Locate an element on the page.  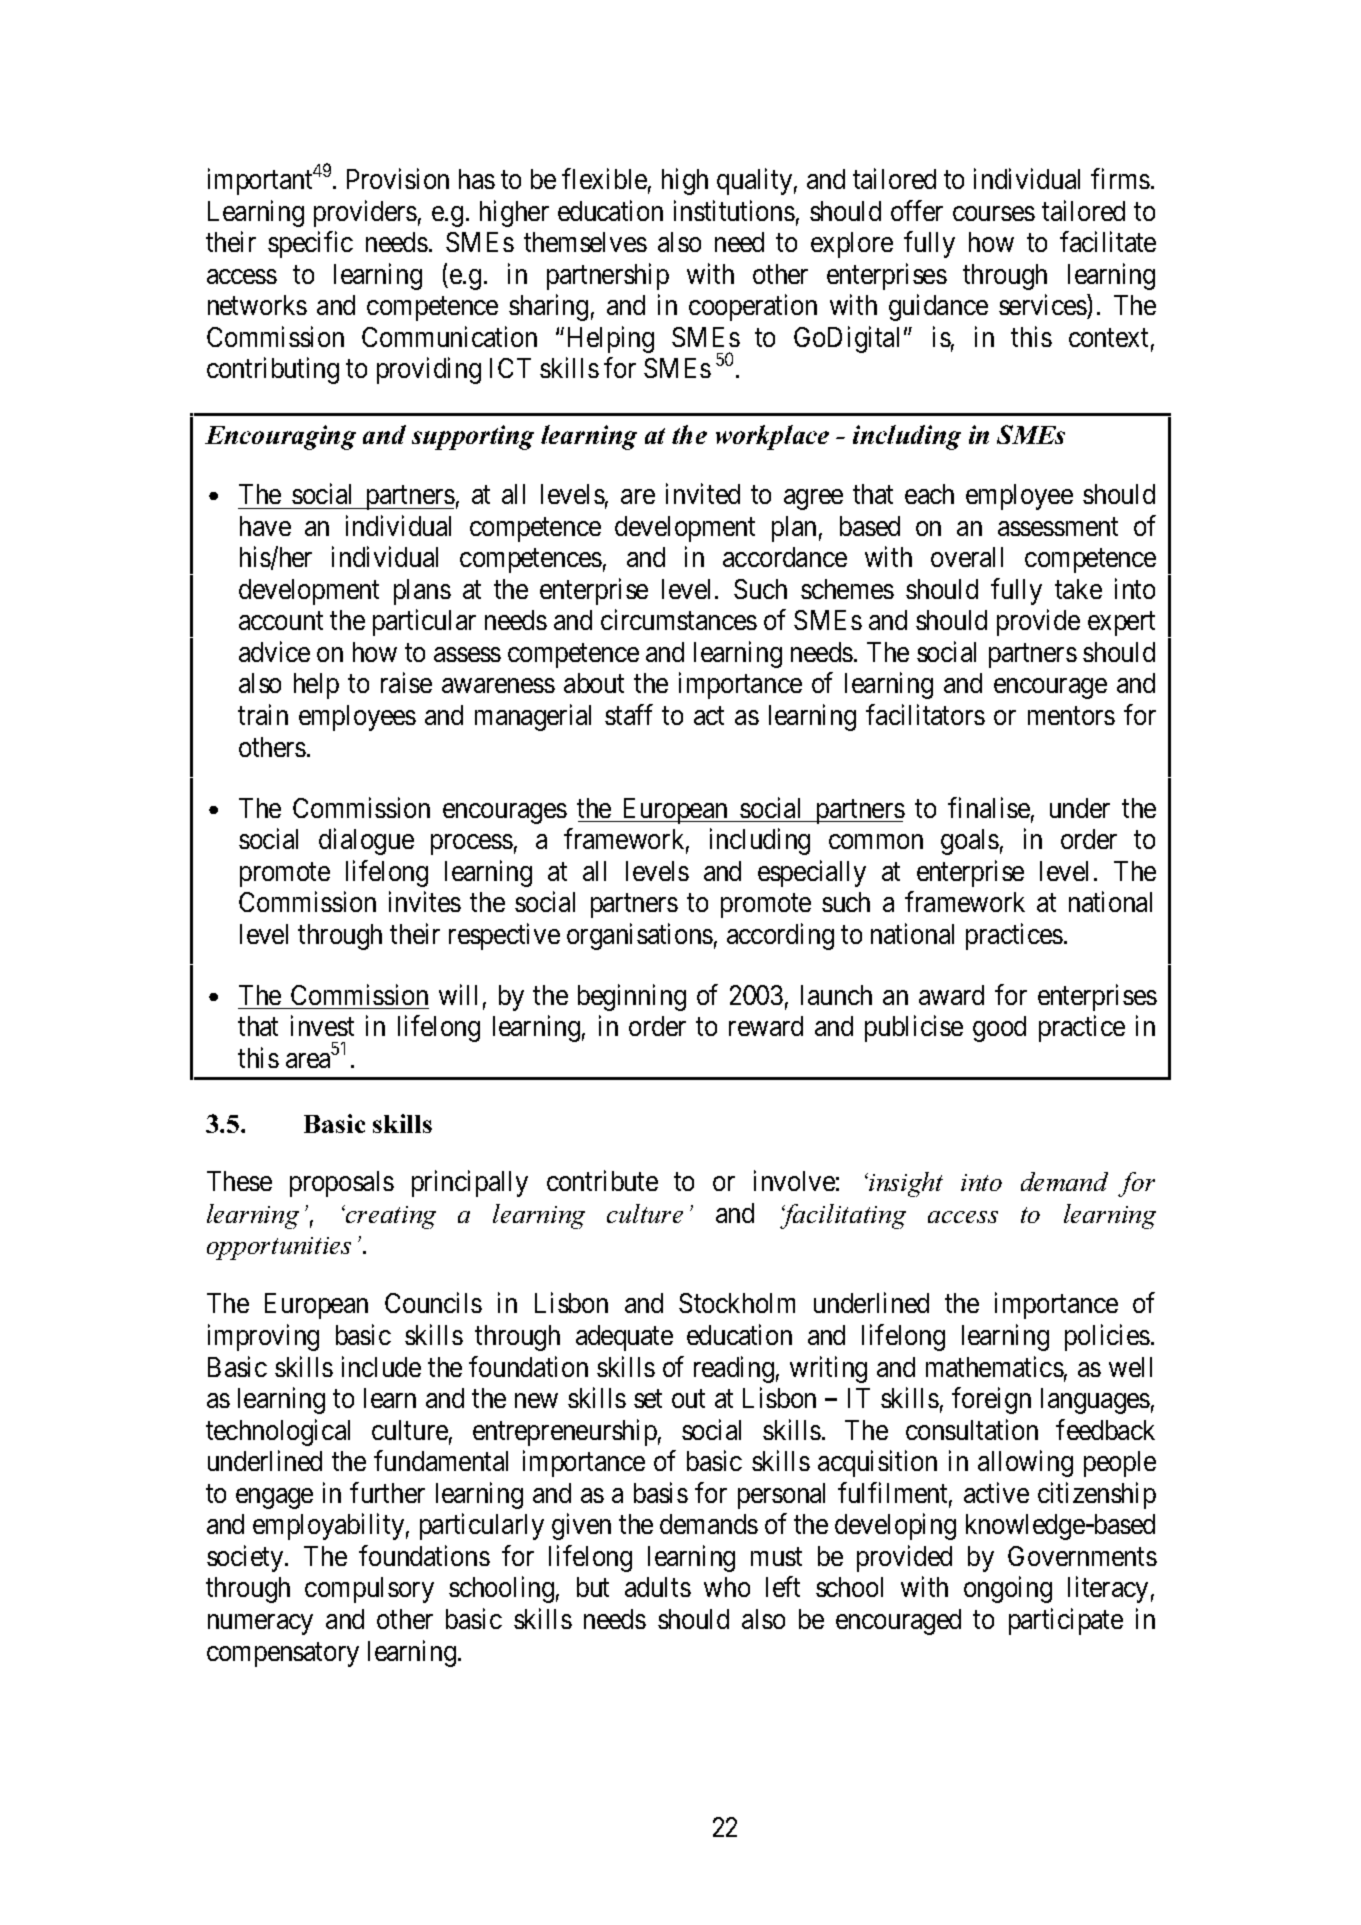
compulsory is located at coordinates (369, 1590).
